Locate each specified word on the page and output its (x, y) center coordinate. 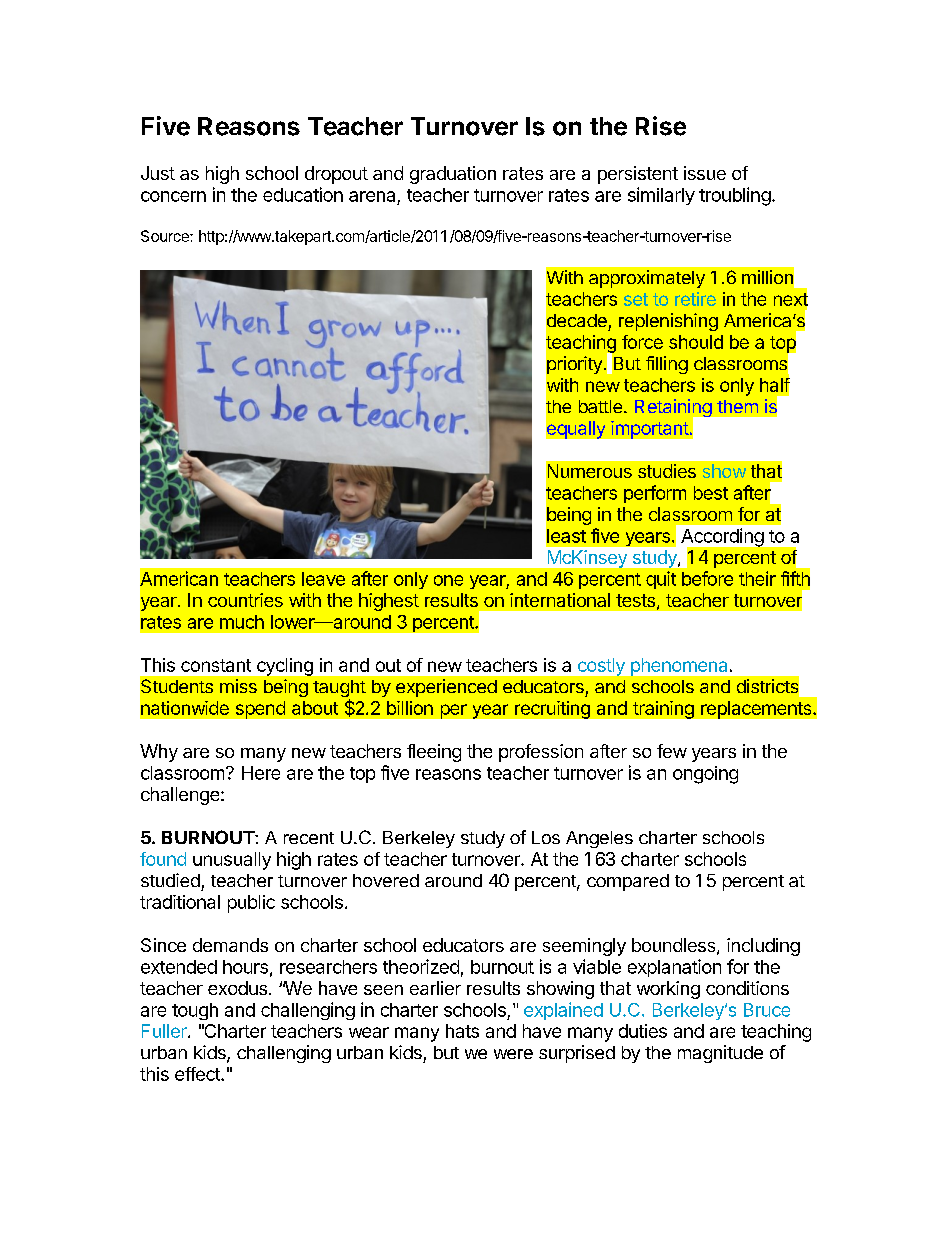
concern (173, 196)
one (448, 580)
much (242, 622)
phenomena (679, 667)
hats (462, 1031)
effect (198, 1074)
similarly (661, 196)
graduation (453, 175)
